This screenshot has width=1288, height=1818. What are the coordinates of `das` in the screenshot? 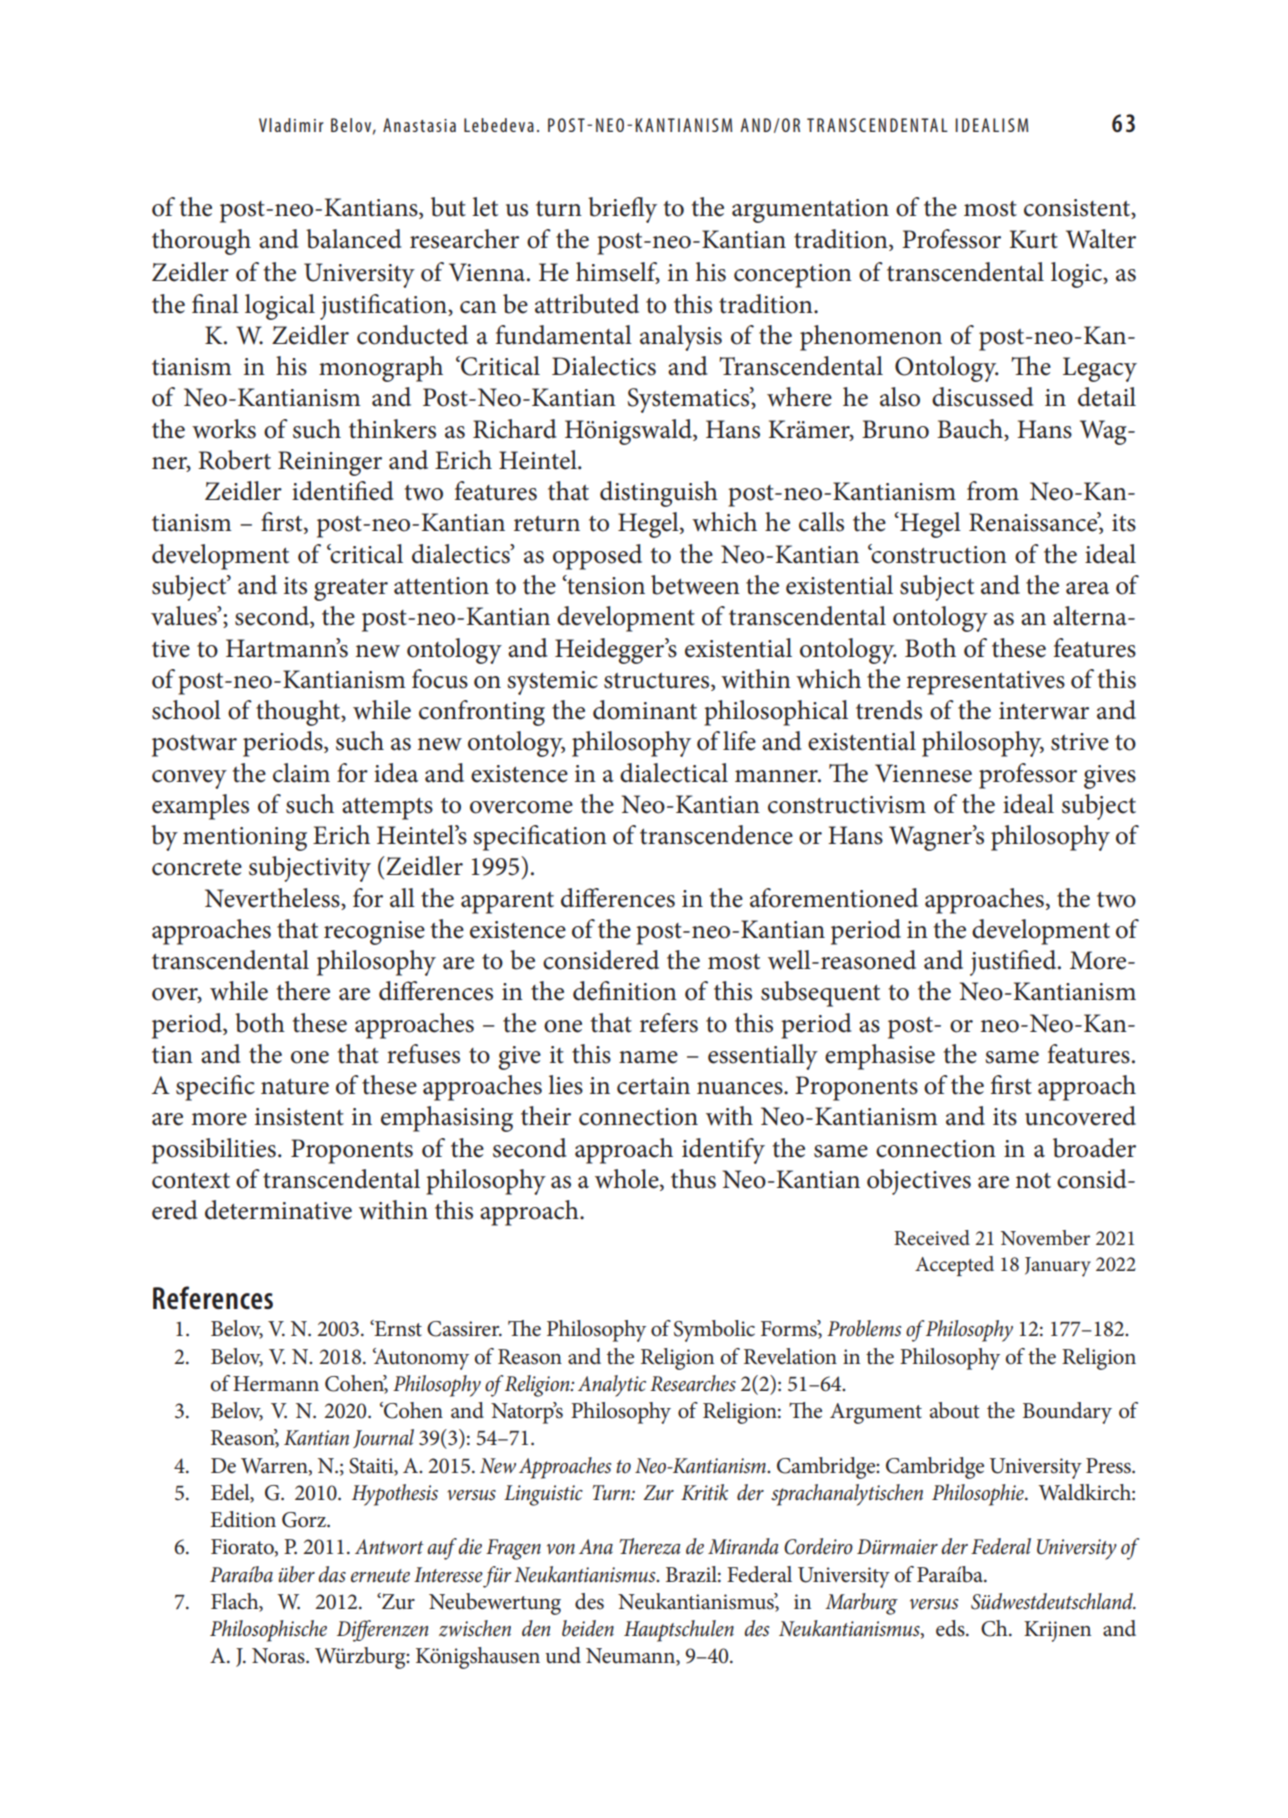 It's located at (332, 1574).
